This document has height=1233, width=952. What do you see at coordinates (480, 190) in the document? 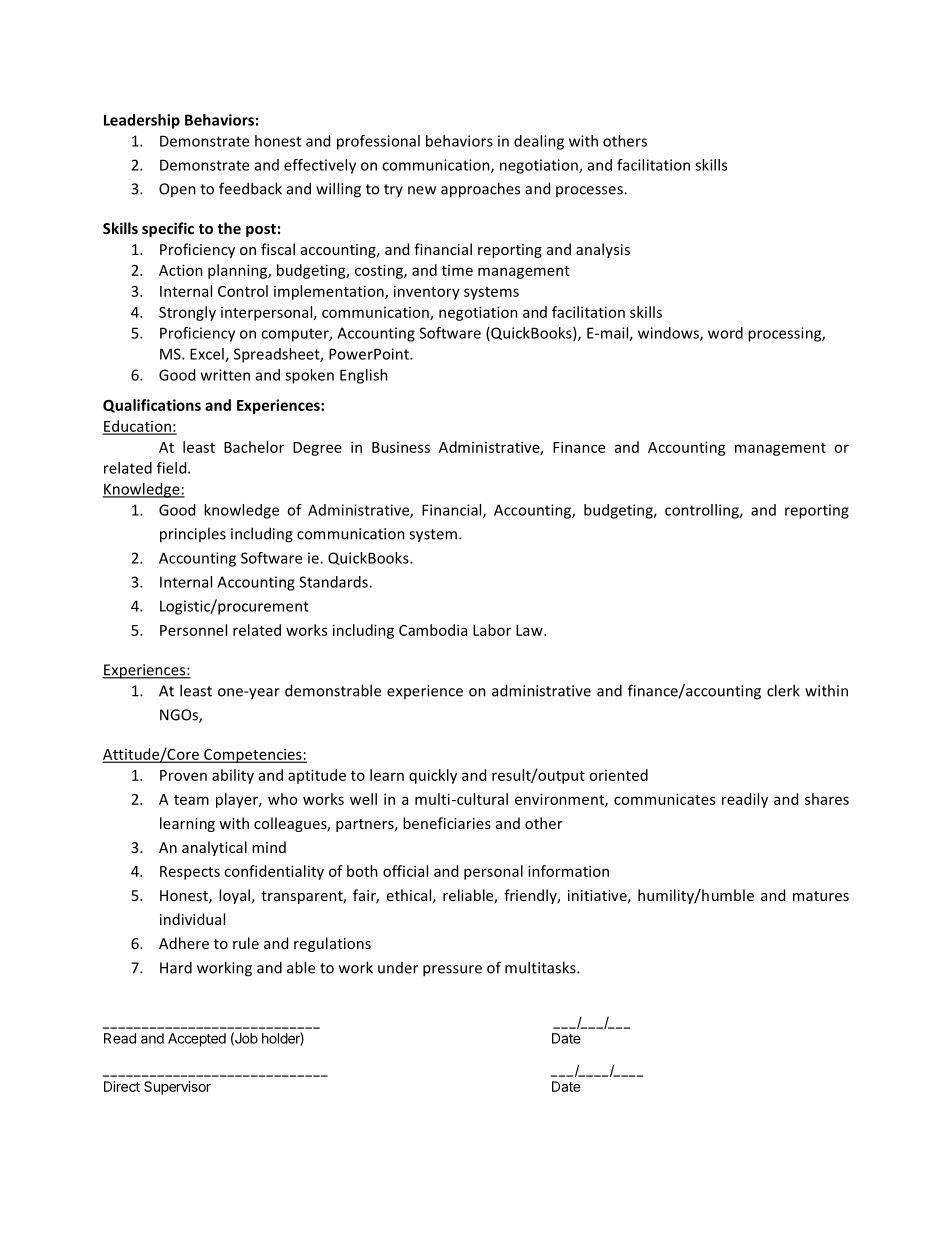
I see `approaches` at bounding box center [480, 190].
